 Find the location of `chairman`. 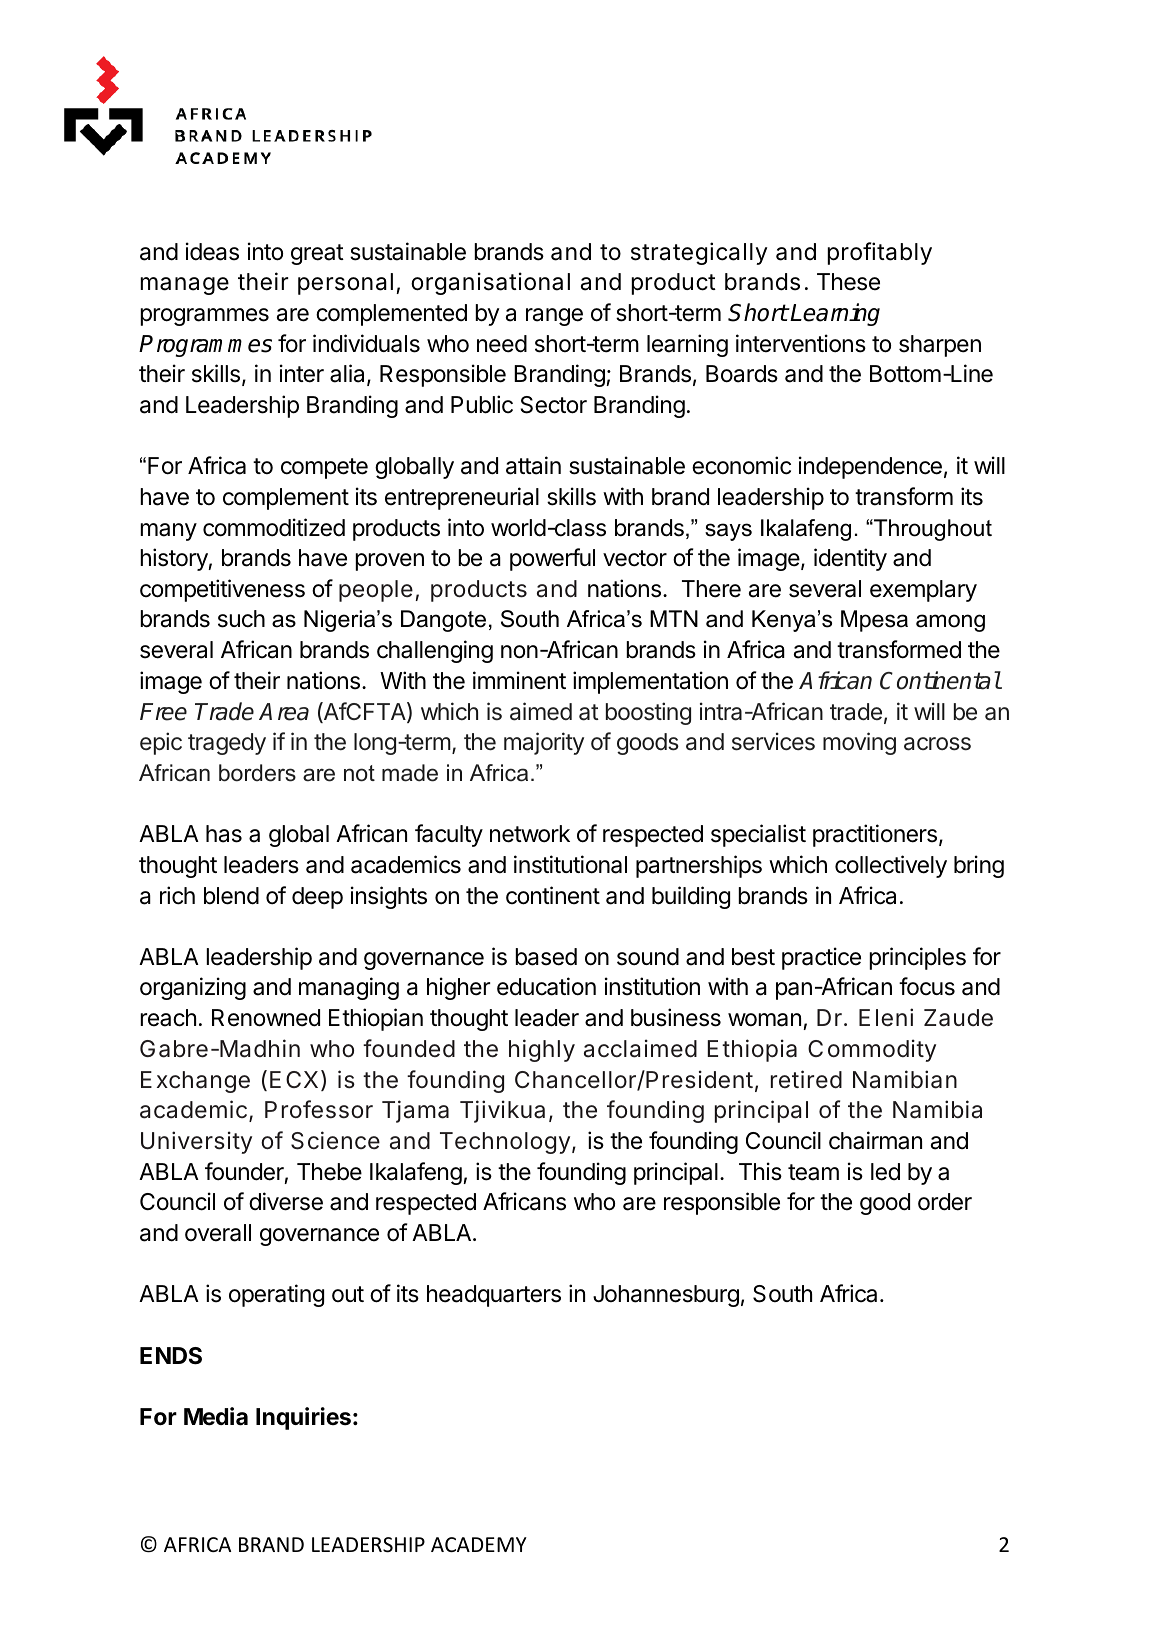

chairman is located at coordinates (875, 1140).
